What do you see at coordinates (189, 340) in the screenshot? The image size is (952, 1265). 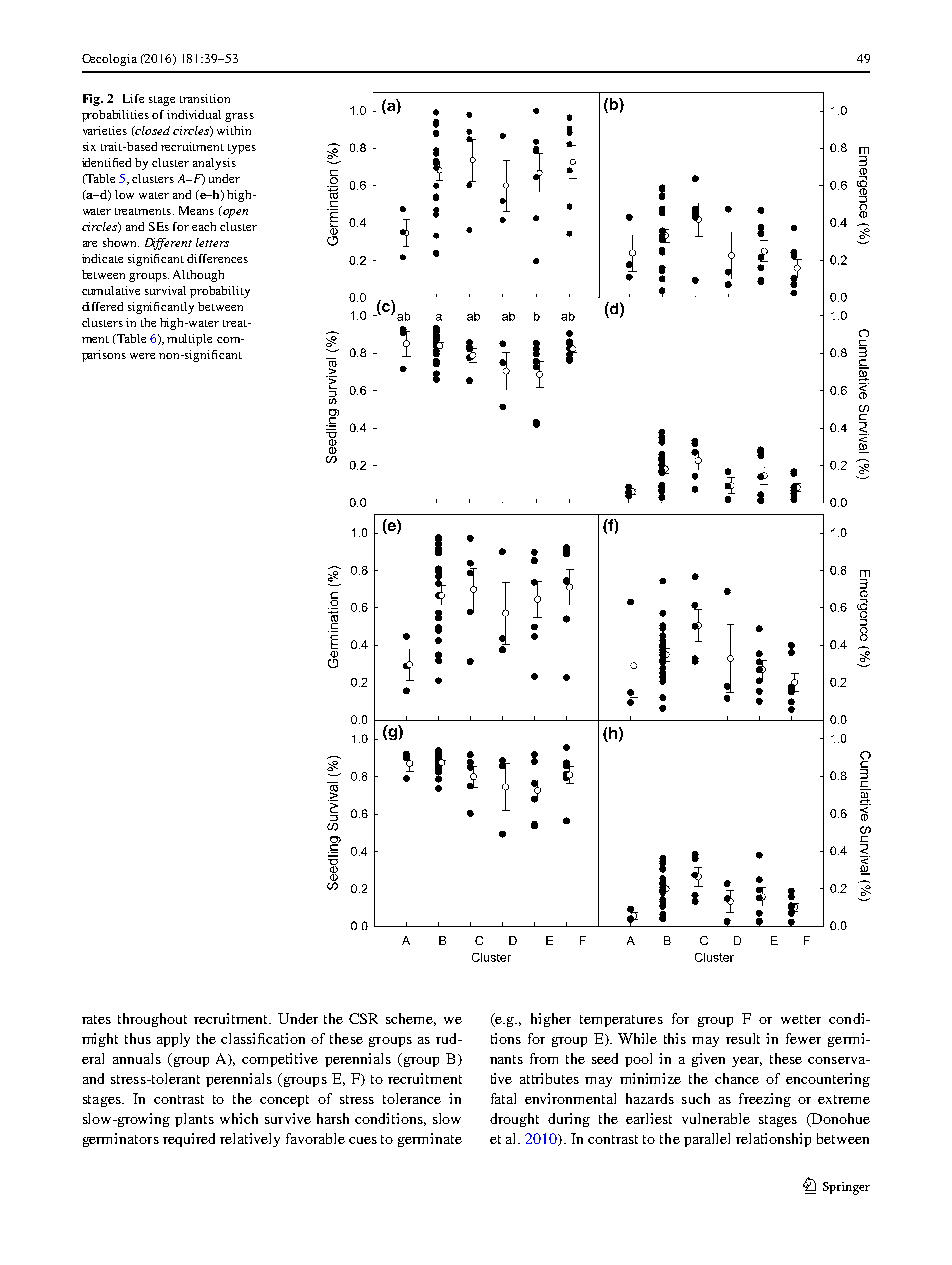 I see `multiple` at bounding box center [189, 340].
